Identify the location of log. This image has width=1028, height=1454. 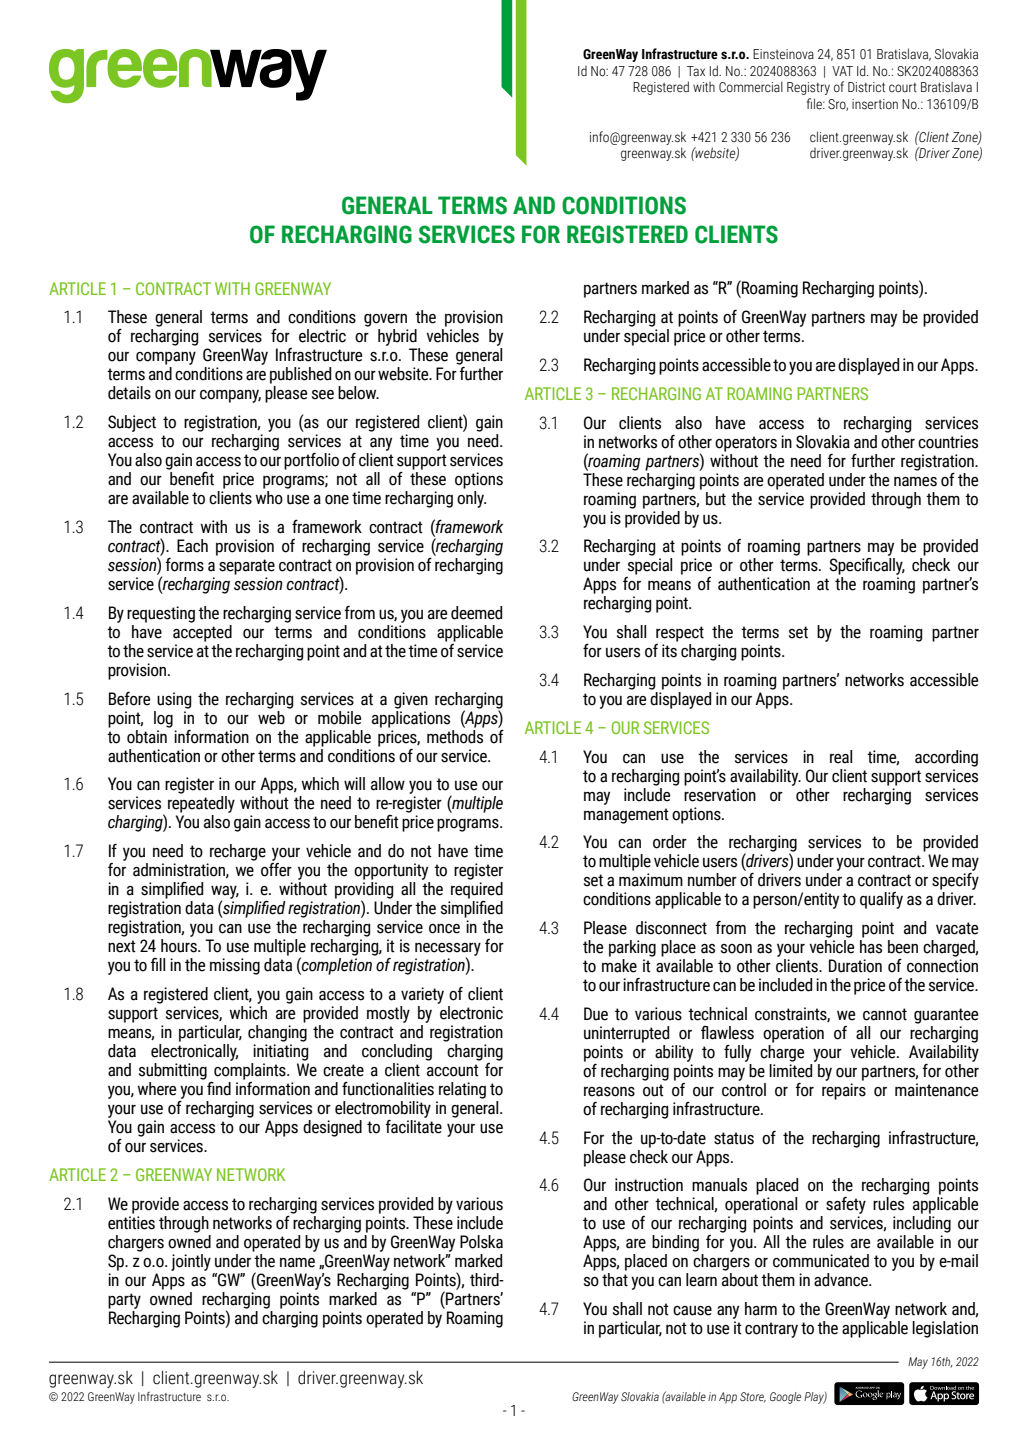
(163, 719).
